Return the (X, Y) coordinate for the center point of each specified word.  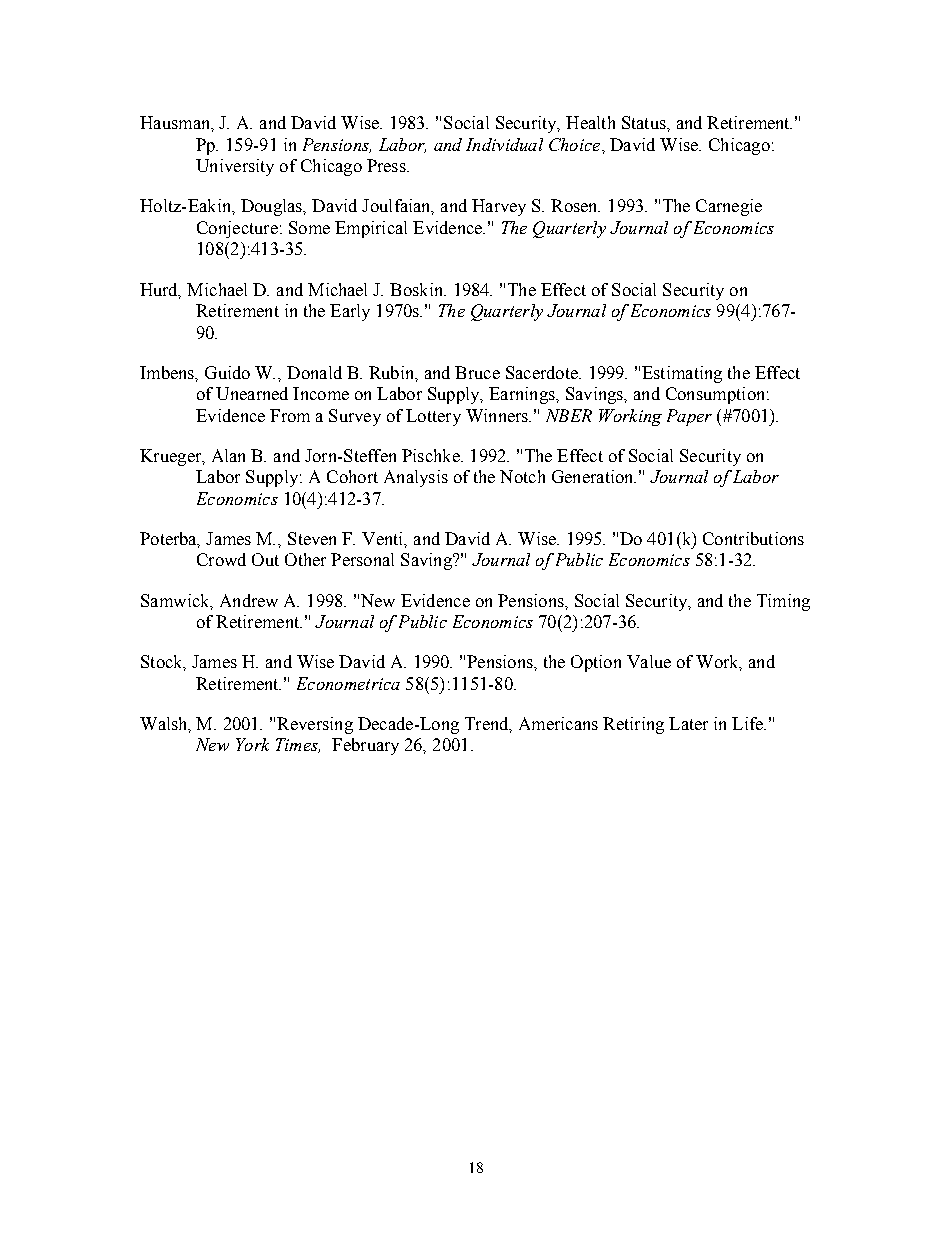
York (252, 744)
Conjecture (237, 229)
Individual (504, 144)
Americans (558, 723)
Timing (783, 602)
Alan (228, 455)
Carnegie (729, 207)
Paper (689, 417)
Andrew (249, 600)
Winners (498, 415)
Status (645, 122)
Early (350, 312)
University (235, 167)
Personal (362, 559)
